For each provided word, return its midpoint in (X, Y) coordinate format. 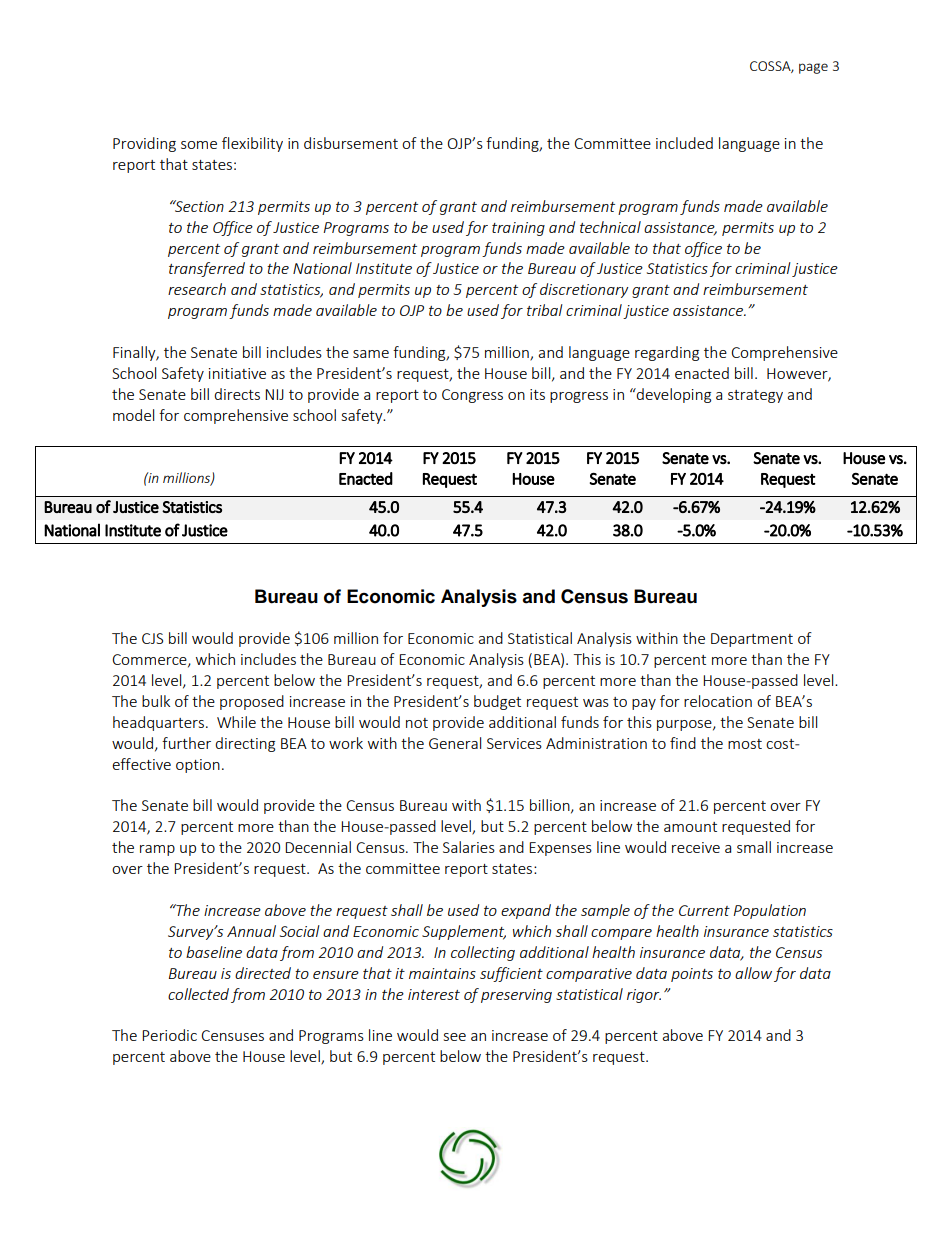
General (455, 743)
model (133, 415)
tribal (545, 310)
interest (434, 994)
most (745, 744)
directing (245, 744)
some (199, 145)
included (684, 143)
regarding (667, 353)
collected (198, 994)
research (197, 289)
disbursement (351, 143)
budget (497, 702)
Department (752, 640)
